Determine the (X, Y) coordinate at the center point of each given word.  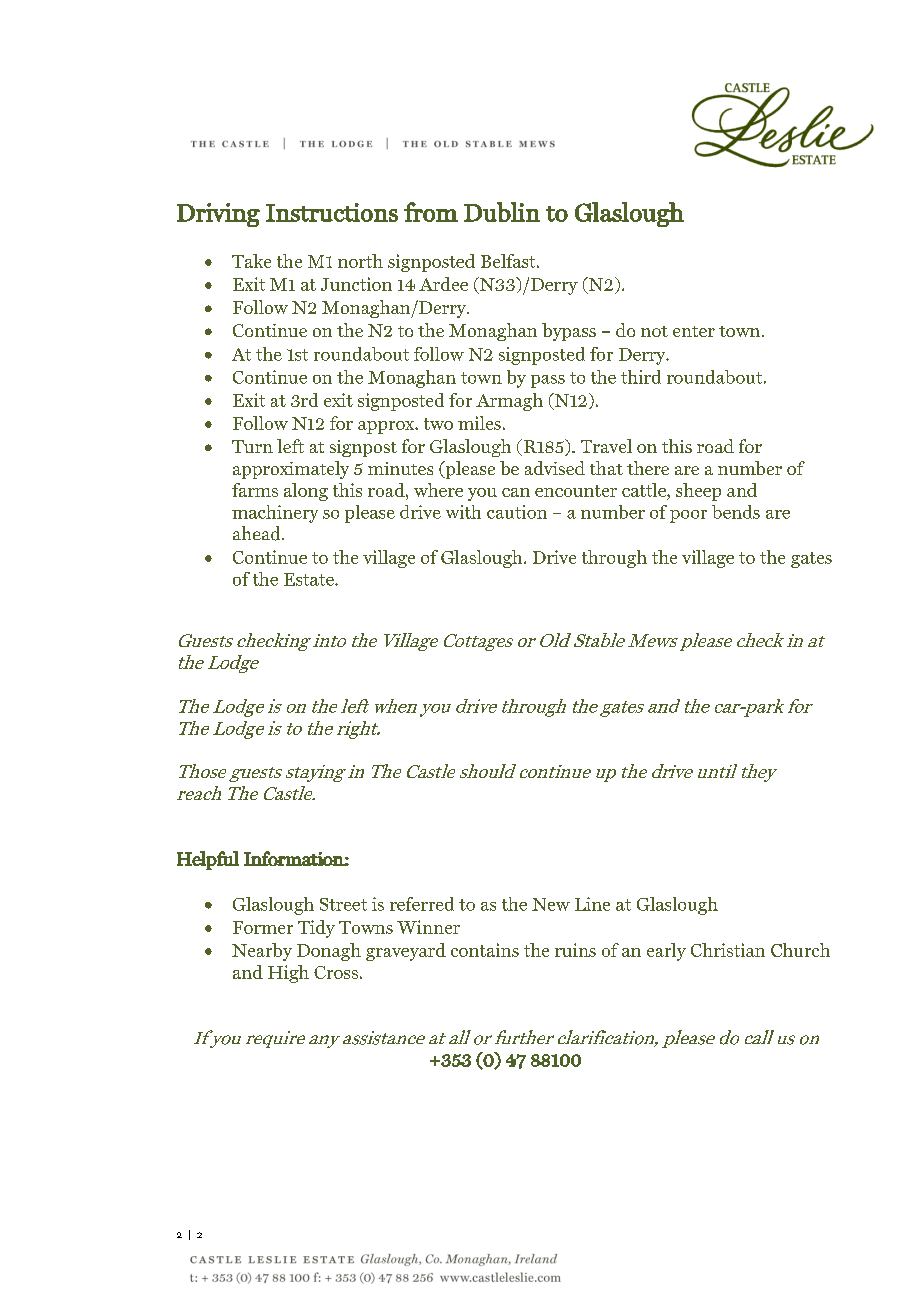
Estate (310, 579)
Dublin (502, 212)
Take (251, 261)
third (641, 377)
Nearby (262, 952)
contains (485, 950)
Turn (252, 446)
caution (517, 512)
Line (592, 904)
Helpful (208, 860)
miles (479, 423)
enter (694, 331)
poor (688, 516)
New (551, 904)
